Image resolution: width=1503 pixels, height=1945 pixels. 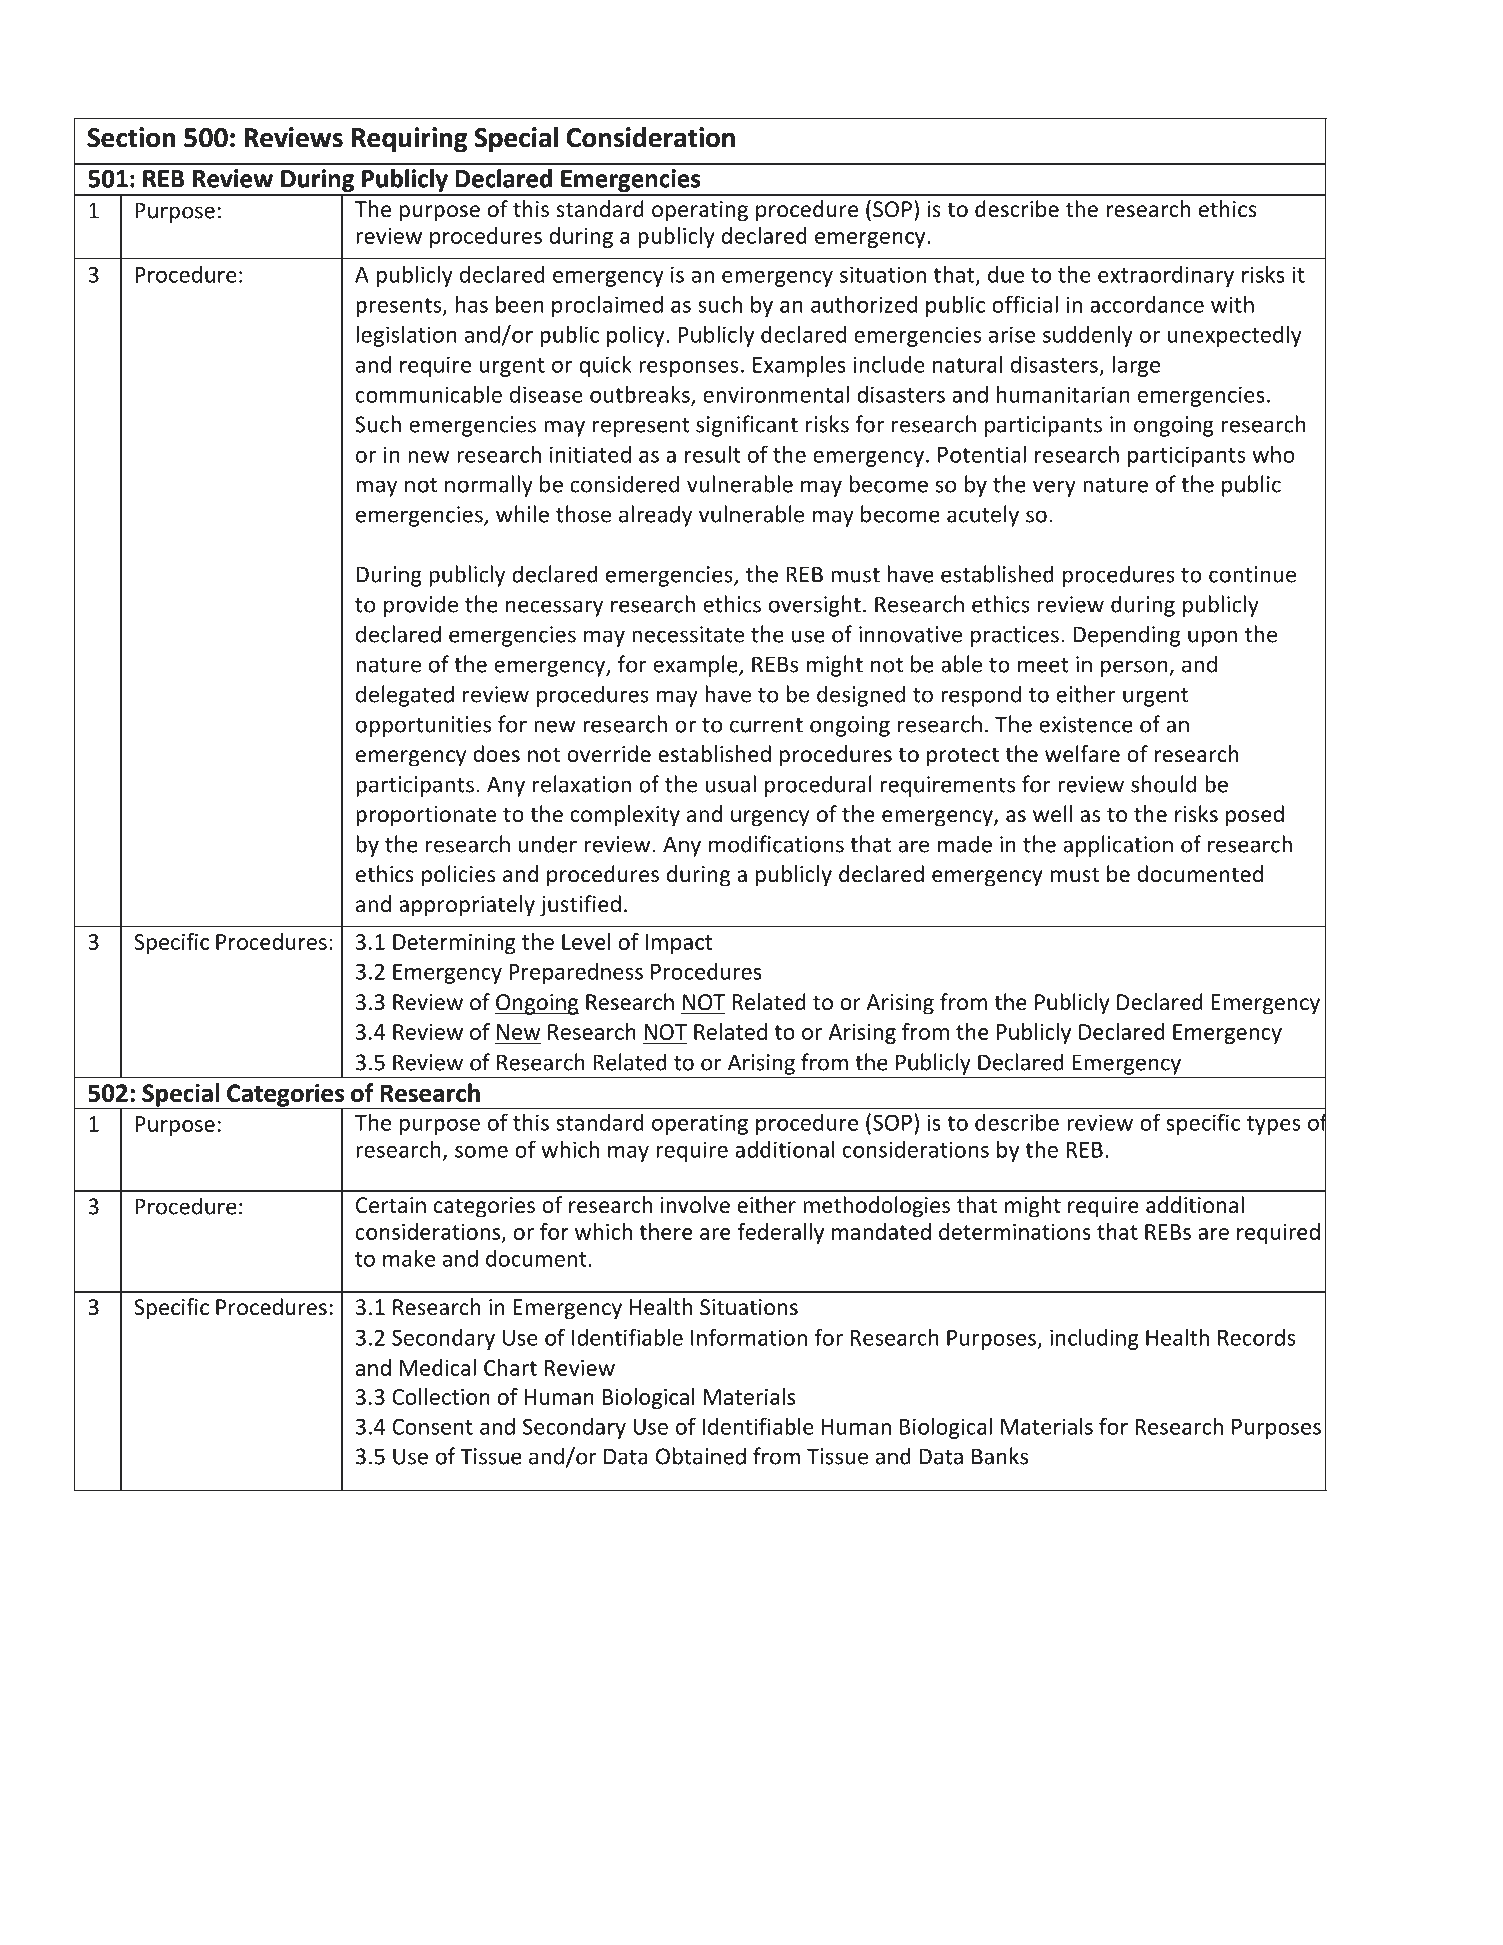 What do you see at coordinates (1118, 846) in the page?
I see `application` at bounding box center [1118, 846].
